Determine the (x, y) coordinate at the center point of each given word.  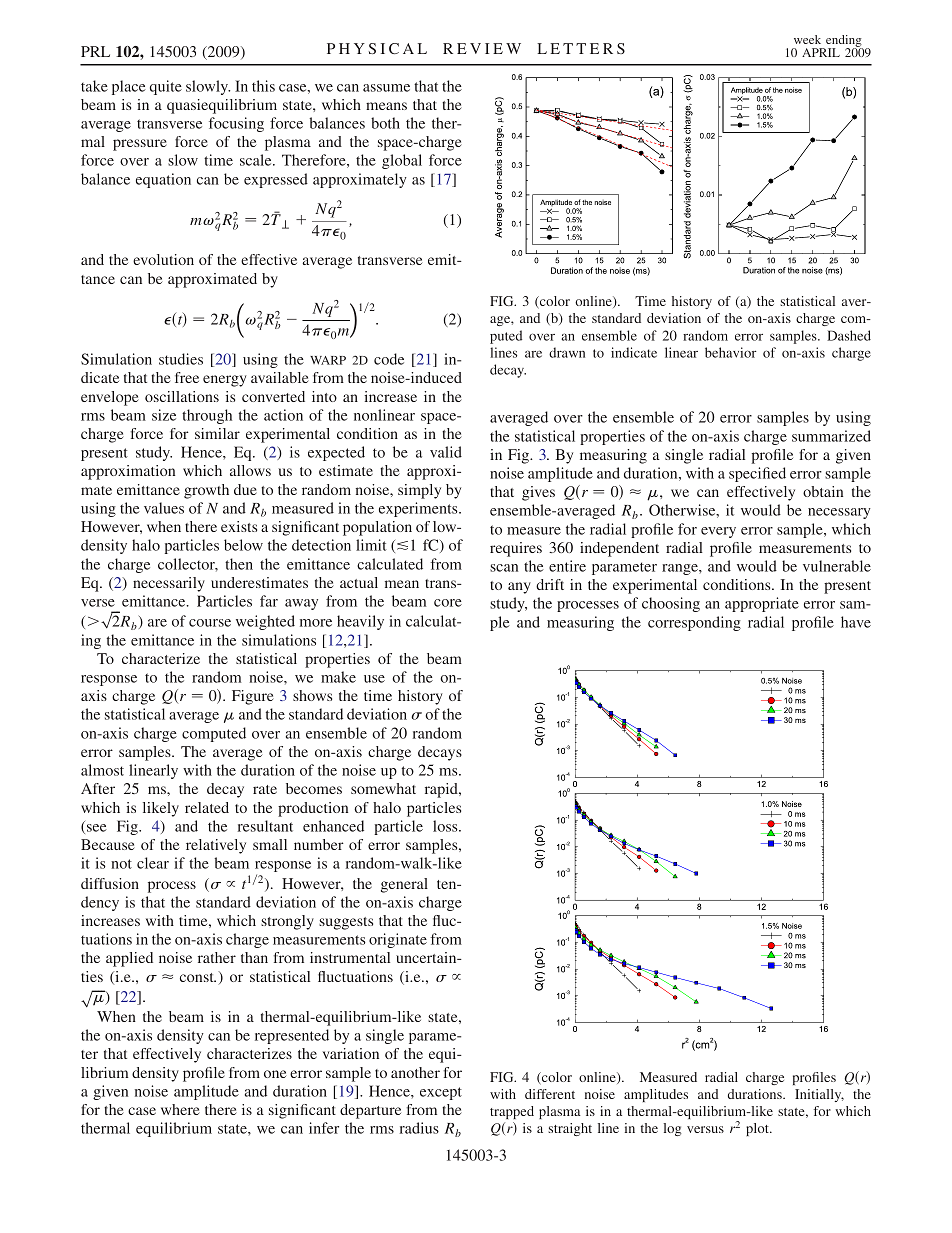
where (180, 1109)
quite (166, 87)
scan (504, 568)
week (807, 39)
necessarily (169, 584)
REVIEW (482, 48)
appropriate (762, 604)
